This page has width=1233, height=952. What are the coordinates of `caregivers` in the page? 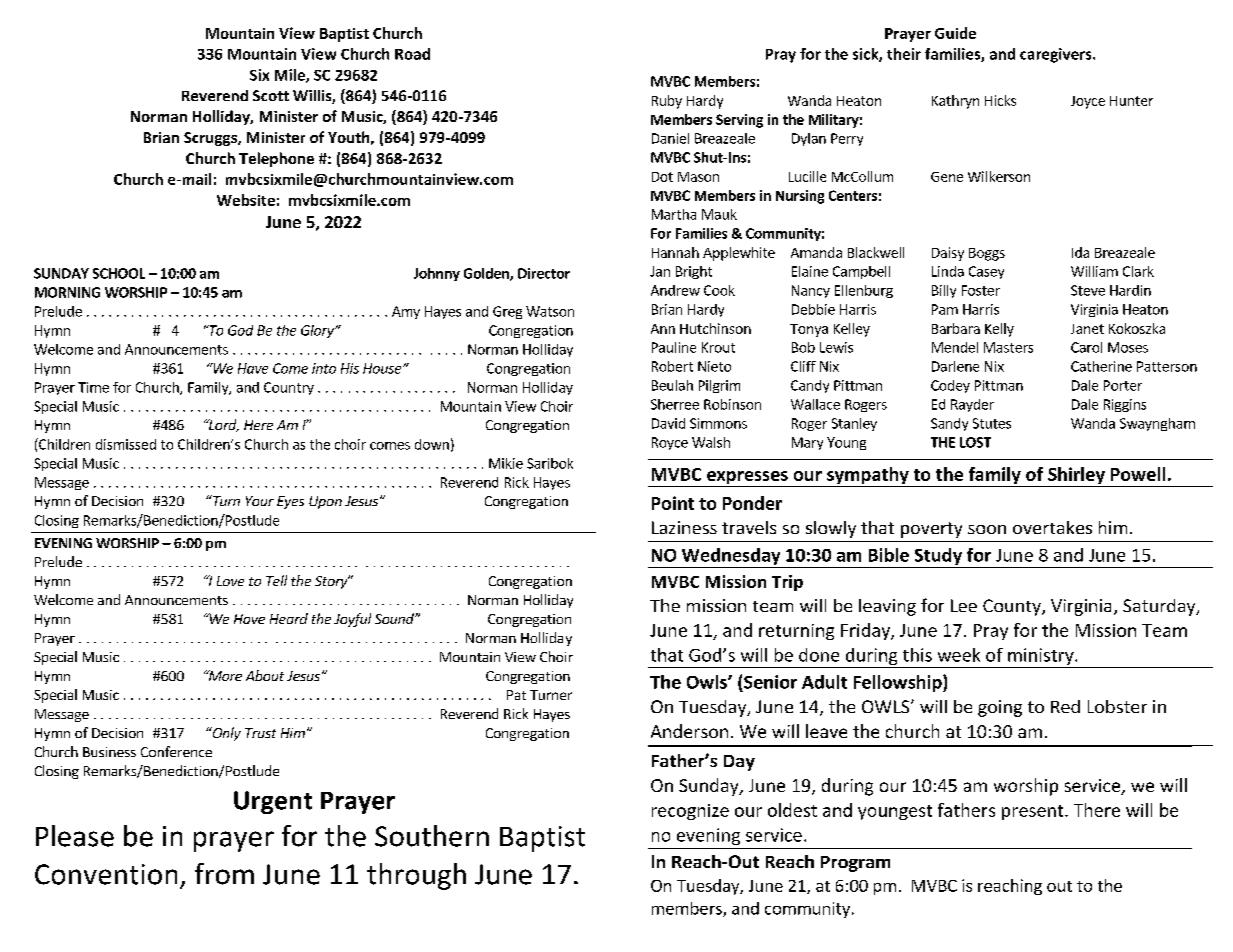 It's located at (1057, 55).
